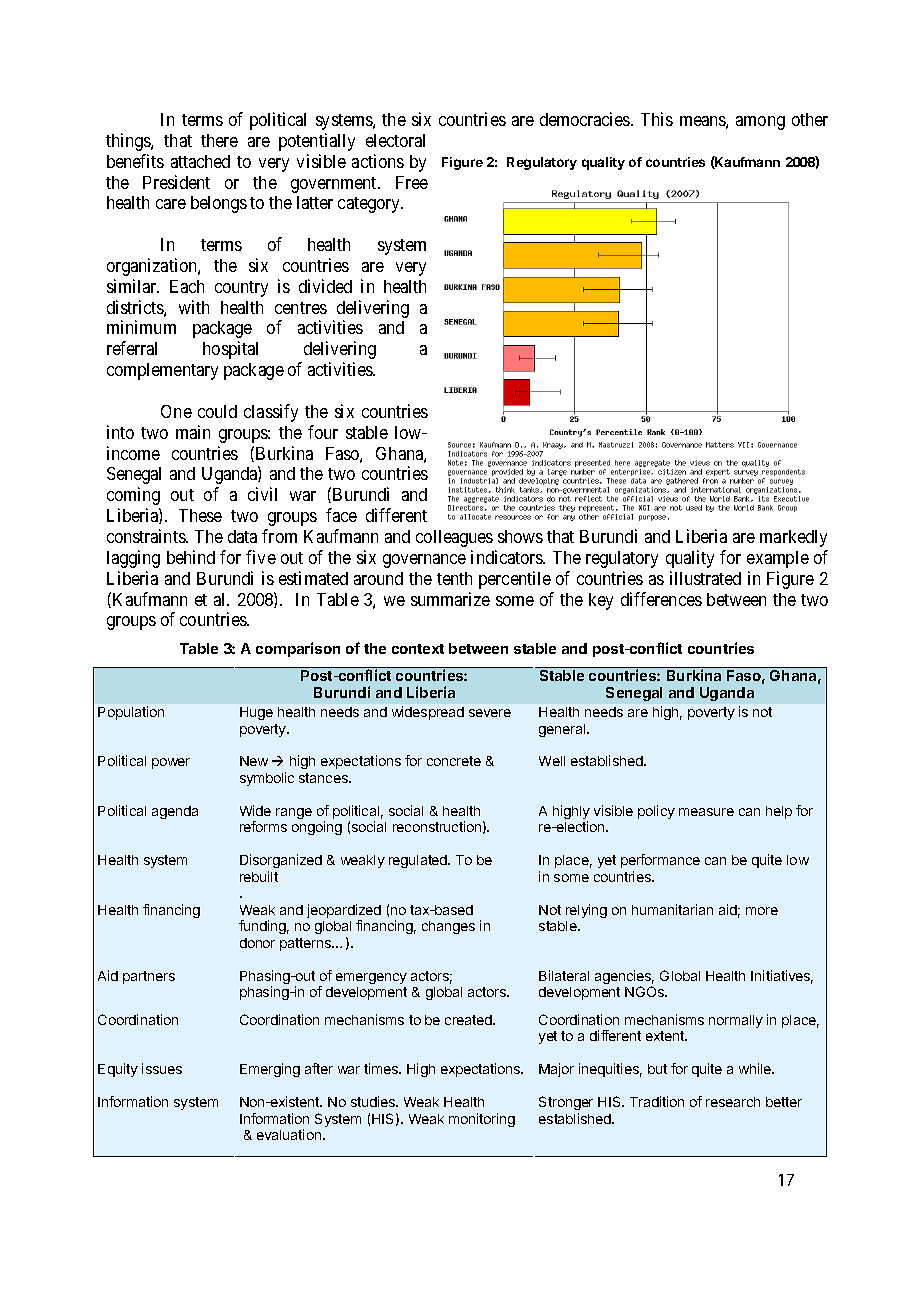  What do you see at coordinates (760, 123) in the screenshot?
I see `among` at bounding box center [760, 123].
